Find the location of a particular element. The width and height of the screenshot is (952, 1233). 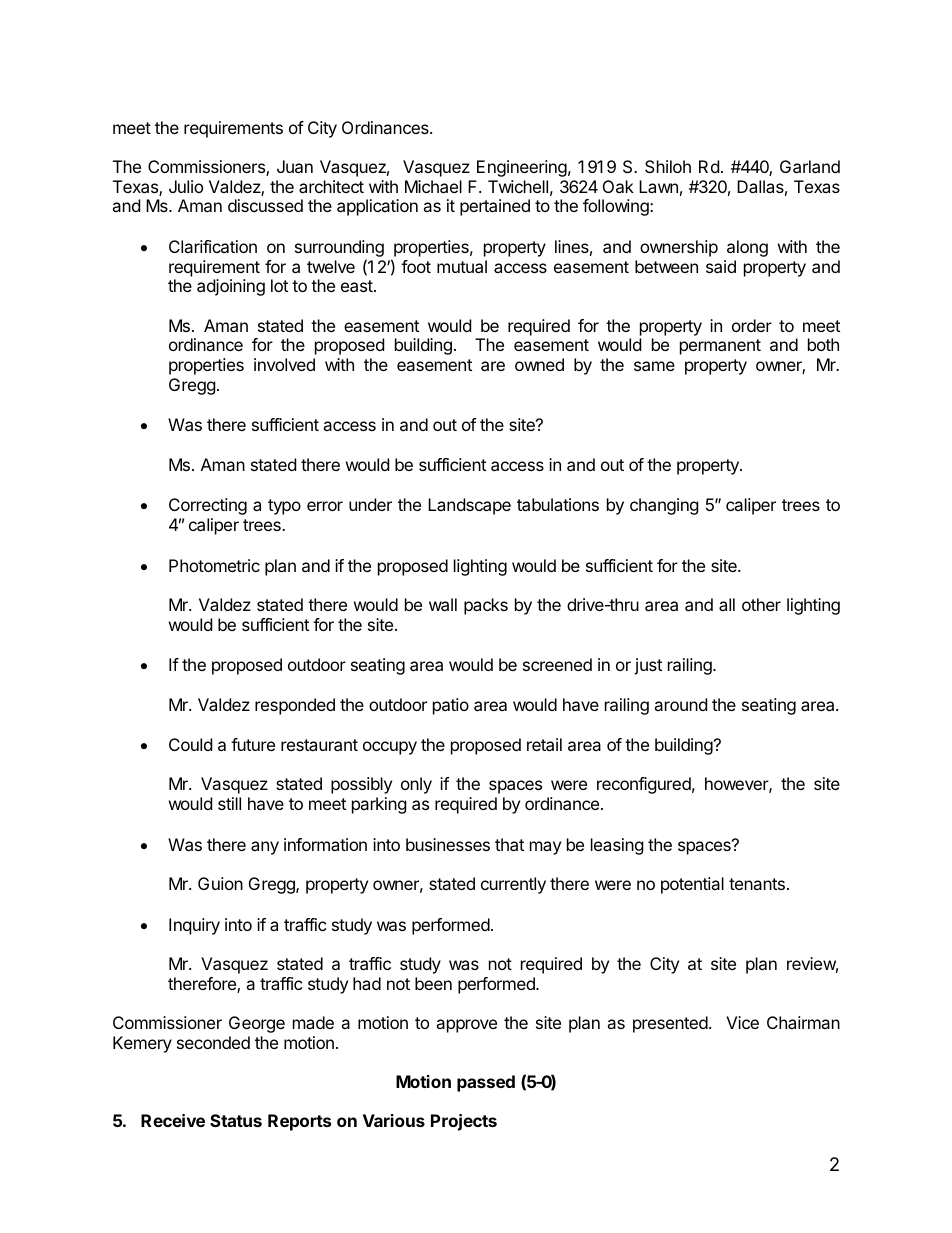

around is located at coordinates (680, 704).
